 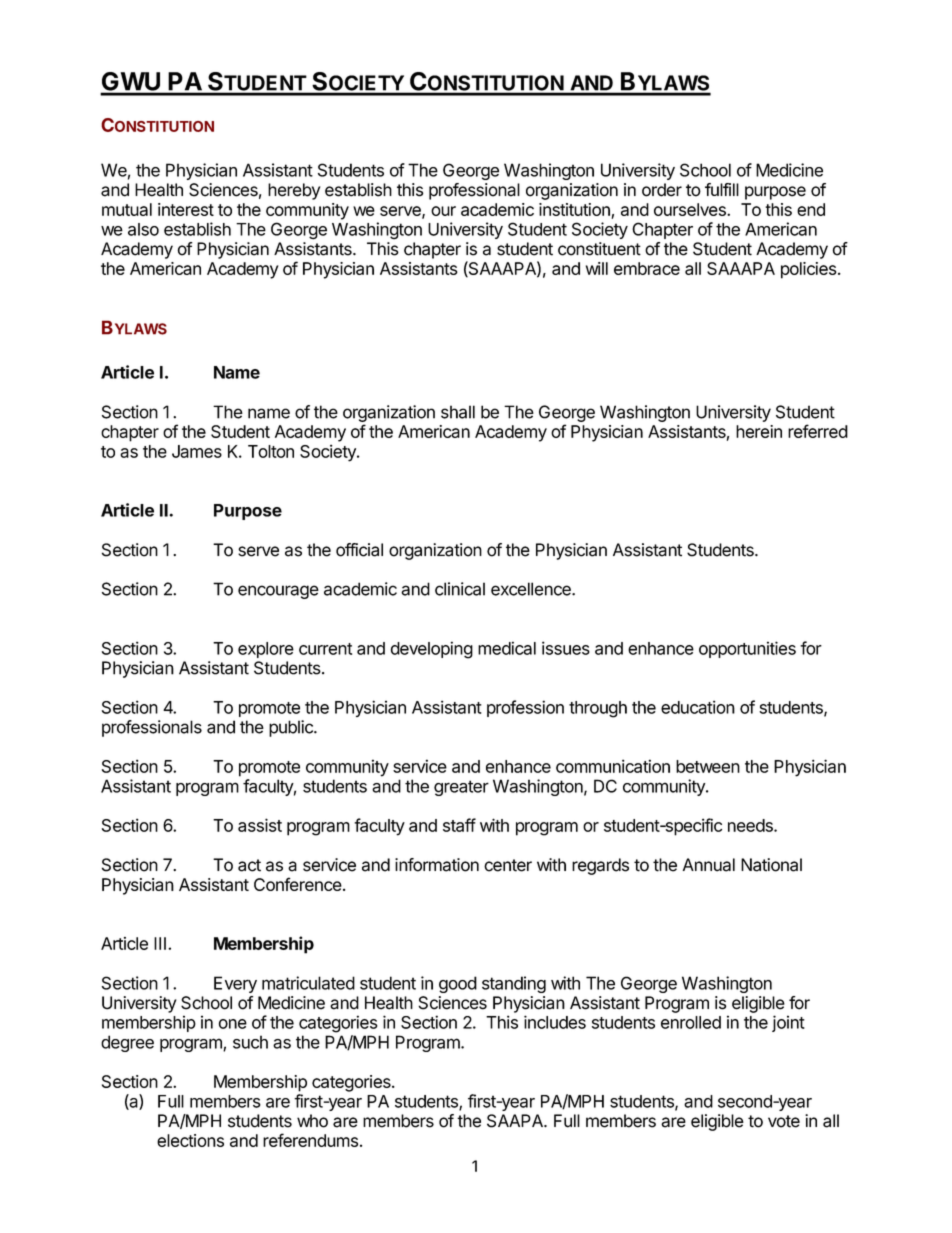 What do you see at coordinates (759, 431) in the screenshot?
I see `herein` at bounding box center [759, 431].
